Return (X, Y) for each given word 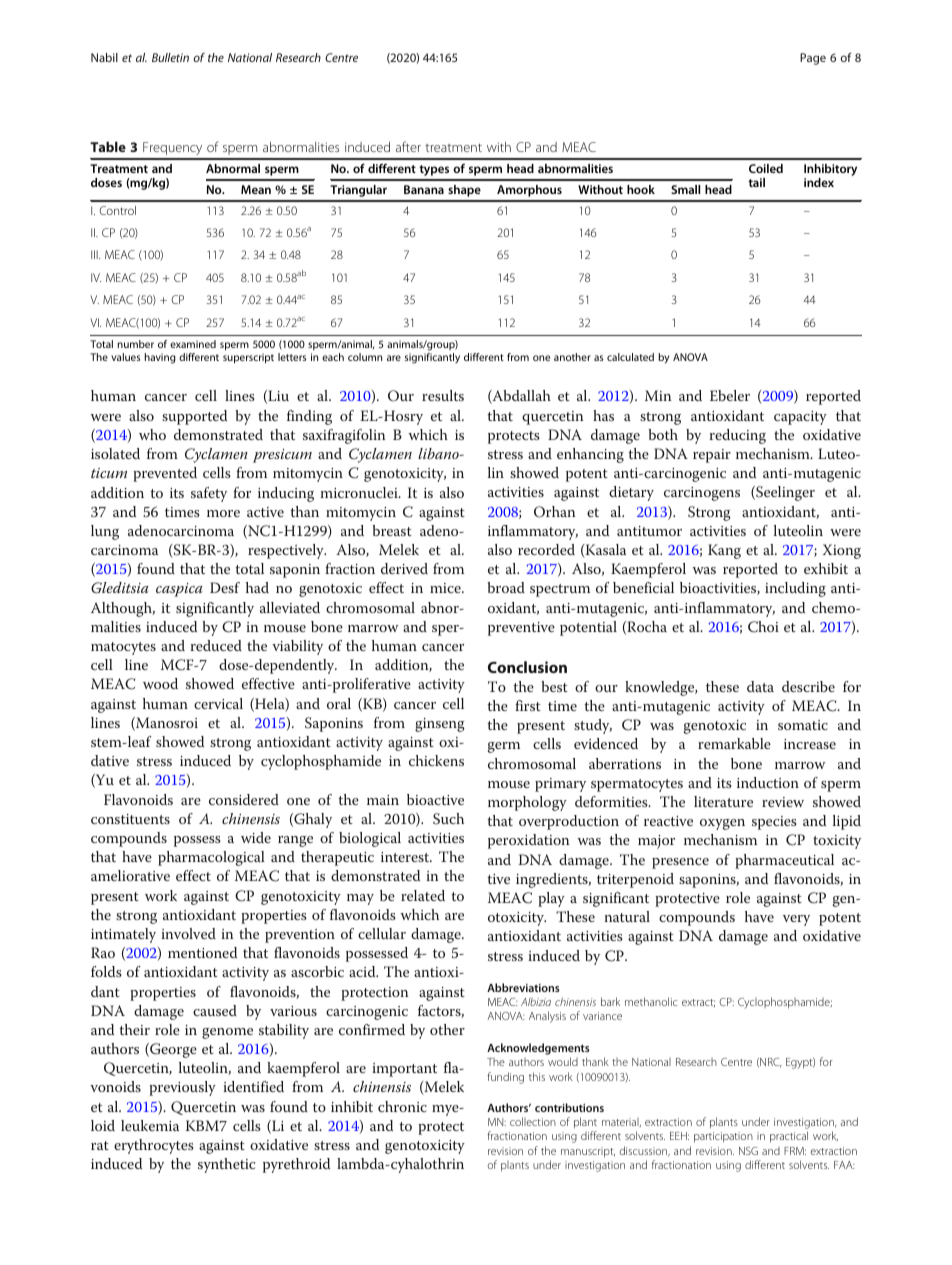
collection (533, 1121)
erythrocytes (154, 1146)
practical (789, 1137)
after (408, 146)
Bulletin (170, 57)
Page (813, 59)
